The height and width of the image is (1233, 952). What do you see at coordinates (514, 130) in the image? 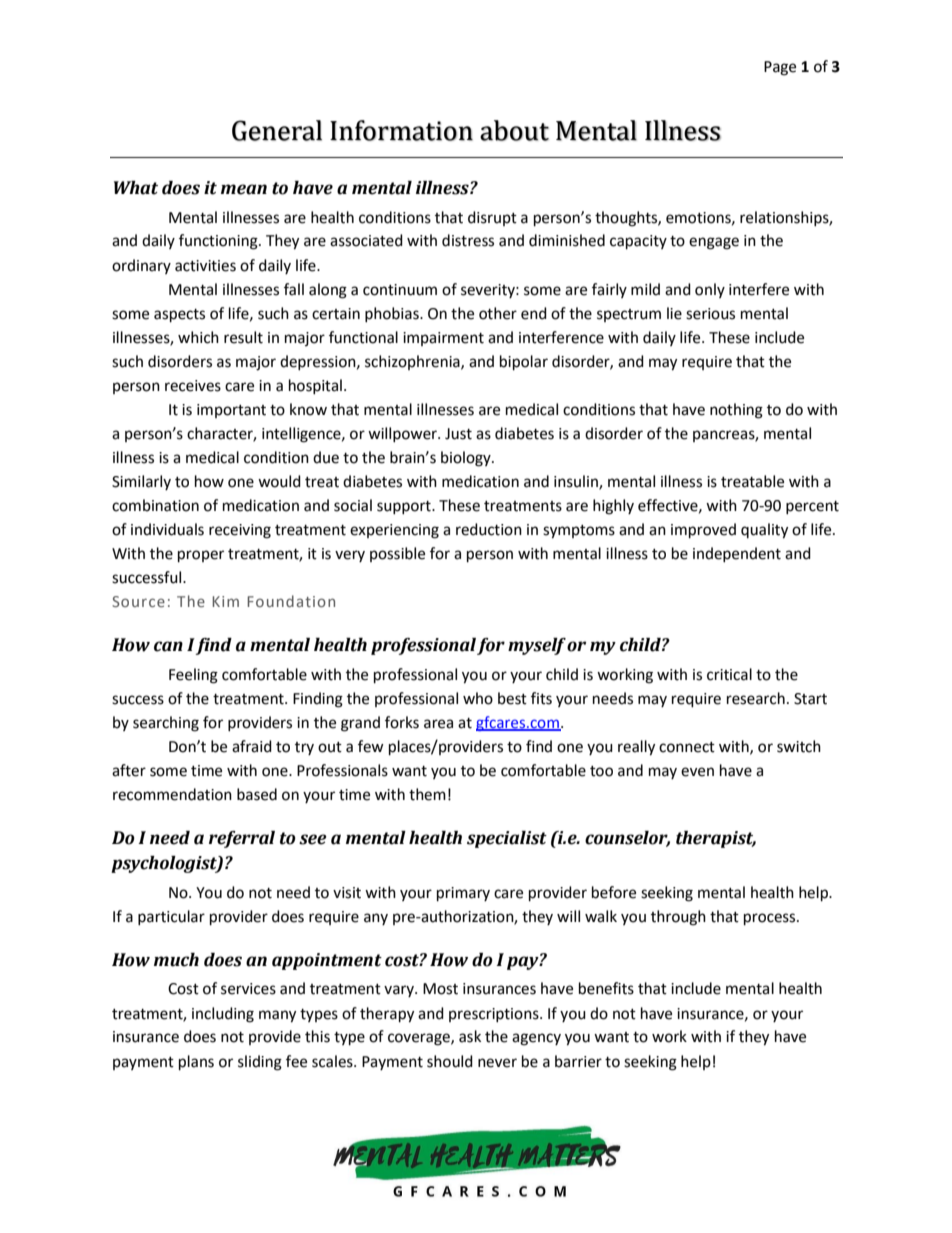
I see `about` at bounding box center [514, 130].
